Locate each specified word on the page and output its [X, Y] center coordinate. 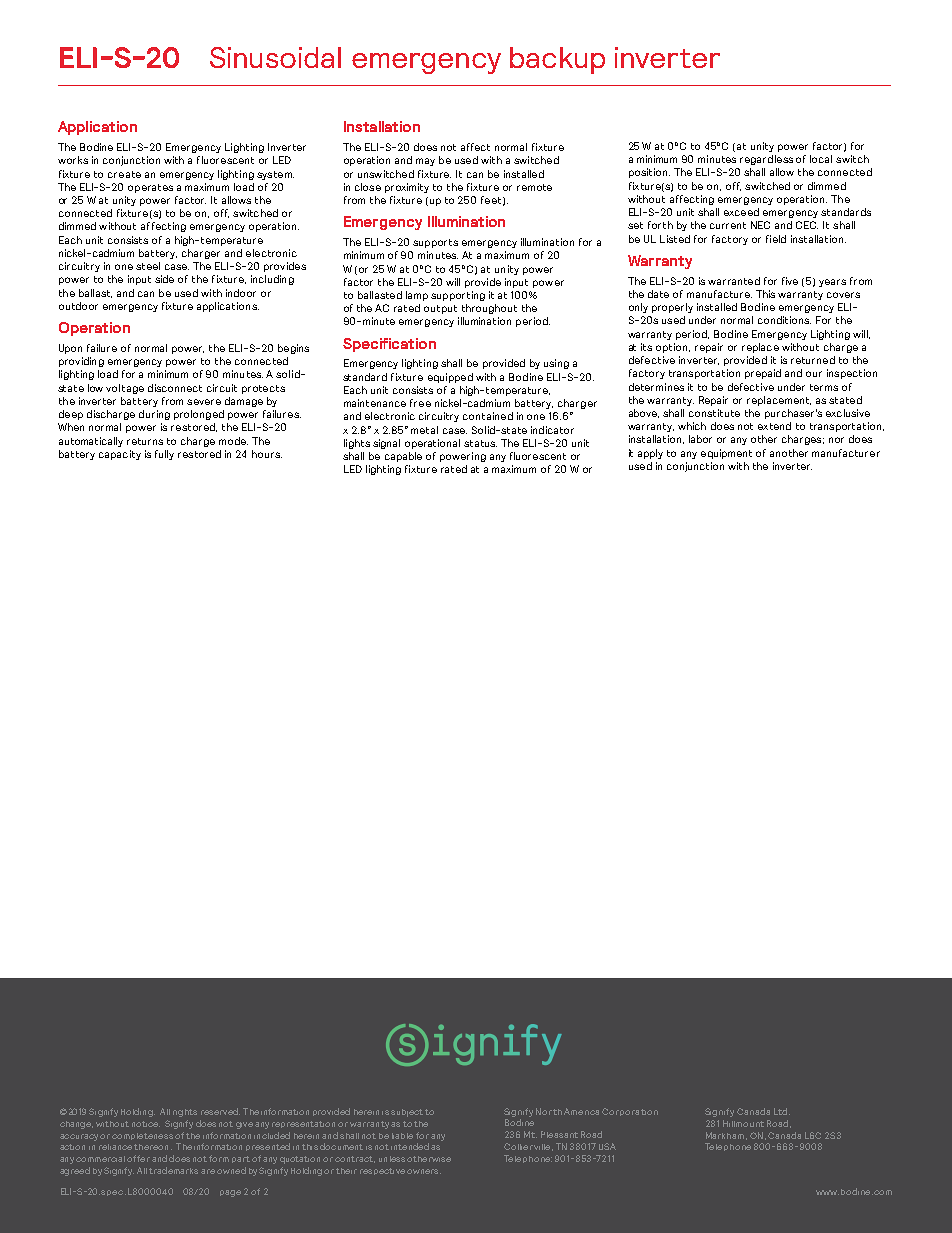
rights [185, 1113]
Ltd [780, 1111]
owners [424, 1171]
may [425, 162]
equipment [726, 454]
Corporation [630, 1112]
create [124, 174]
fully [164, 455]
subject [407, 1113]
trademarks [173, 1170]
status [480, 443]
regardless [766, 160]
